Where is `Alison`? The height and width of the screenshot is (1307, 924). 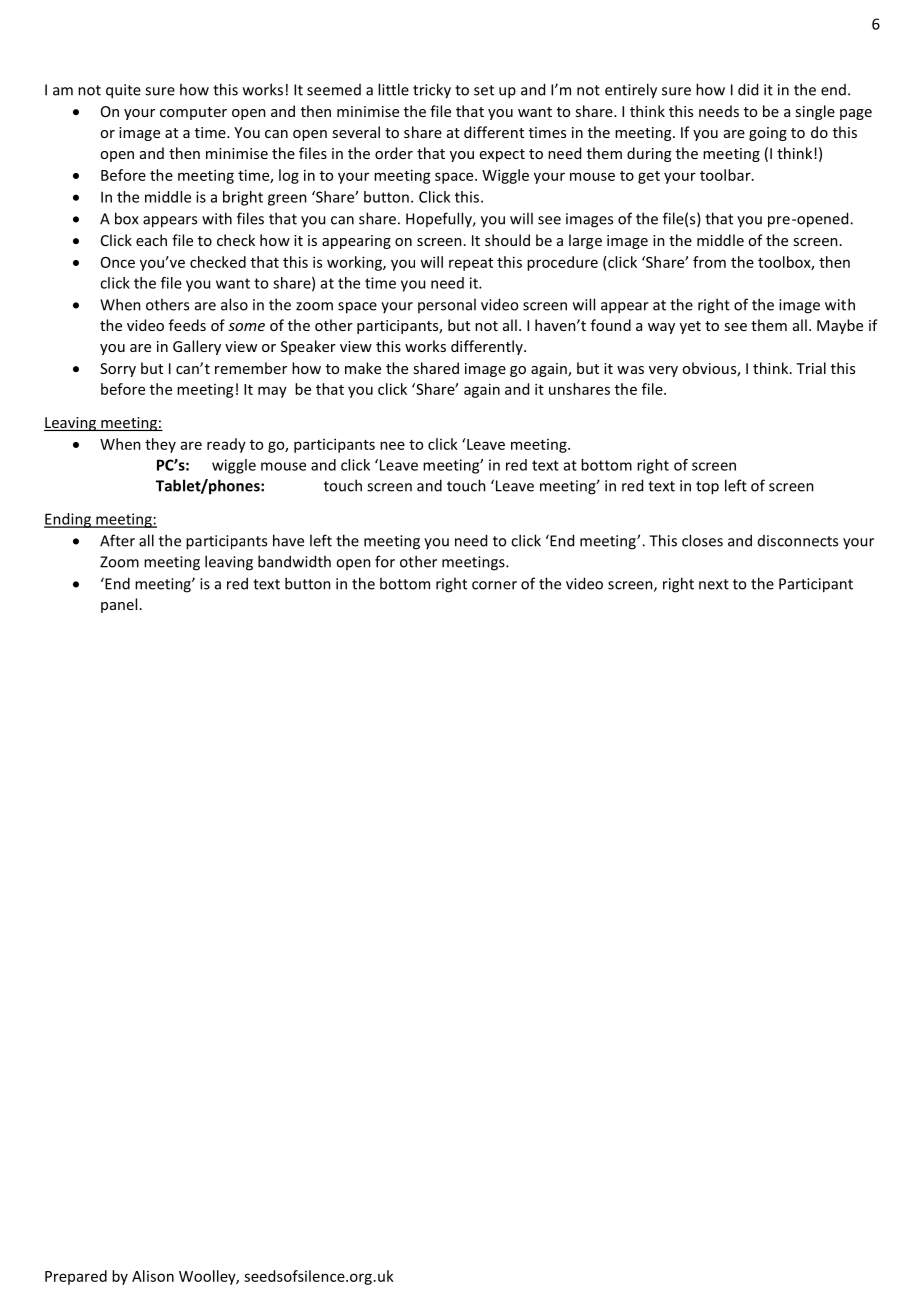
Alison is located at coordinates (153, 1276).
